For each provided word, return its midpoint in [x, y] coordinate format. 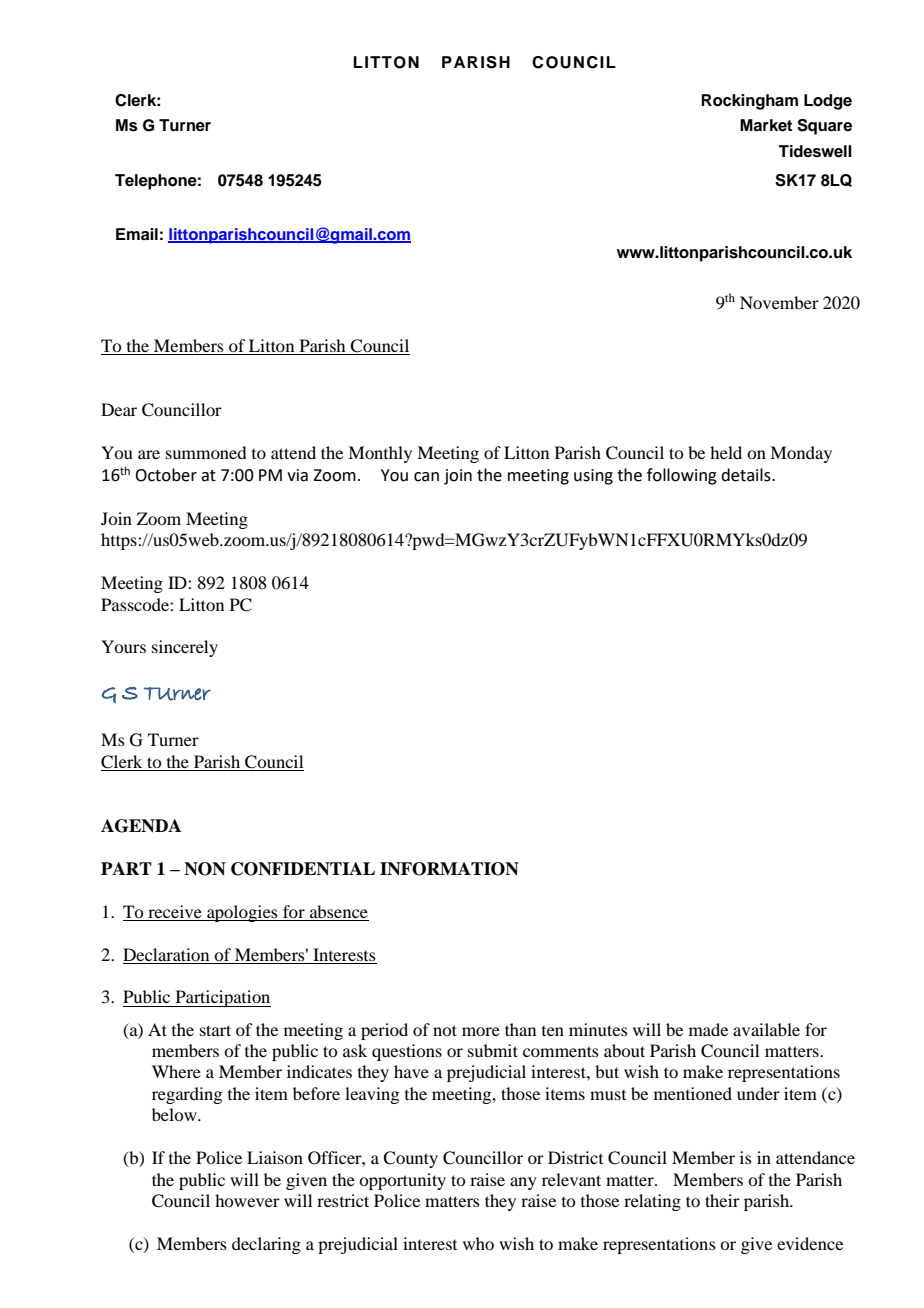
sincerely [185, 648]
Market [766, 125]
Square [824, 127]
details [747, 475]
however [247, 1200]
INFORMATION [449, 869]
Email [137, 234]
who [478, 1243]
